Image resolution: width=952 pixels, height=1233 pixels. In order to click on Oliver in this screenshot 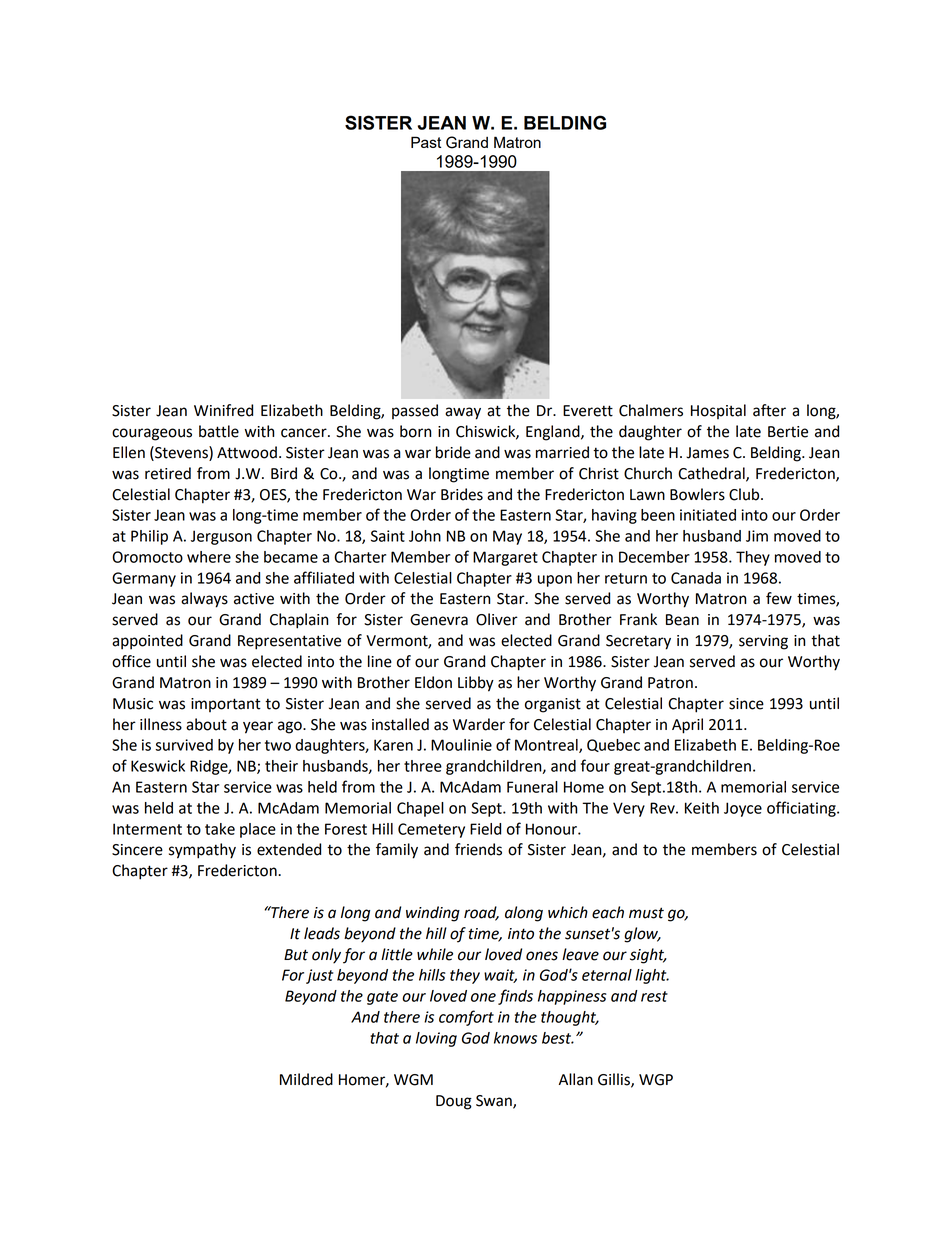, I will do `click(497, 619)`.
